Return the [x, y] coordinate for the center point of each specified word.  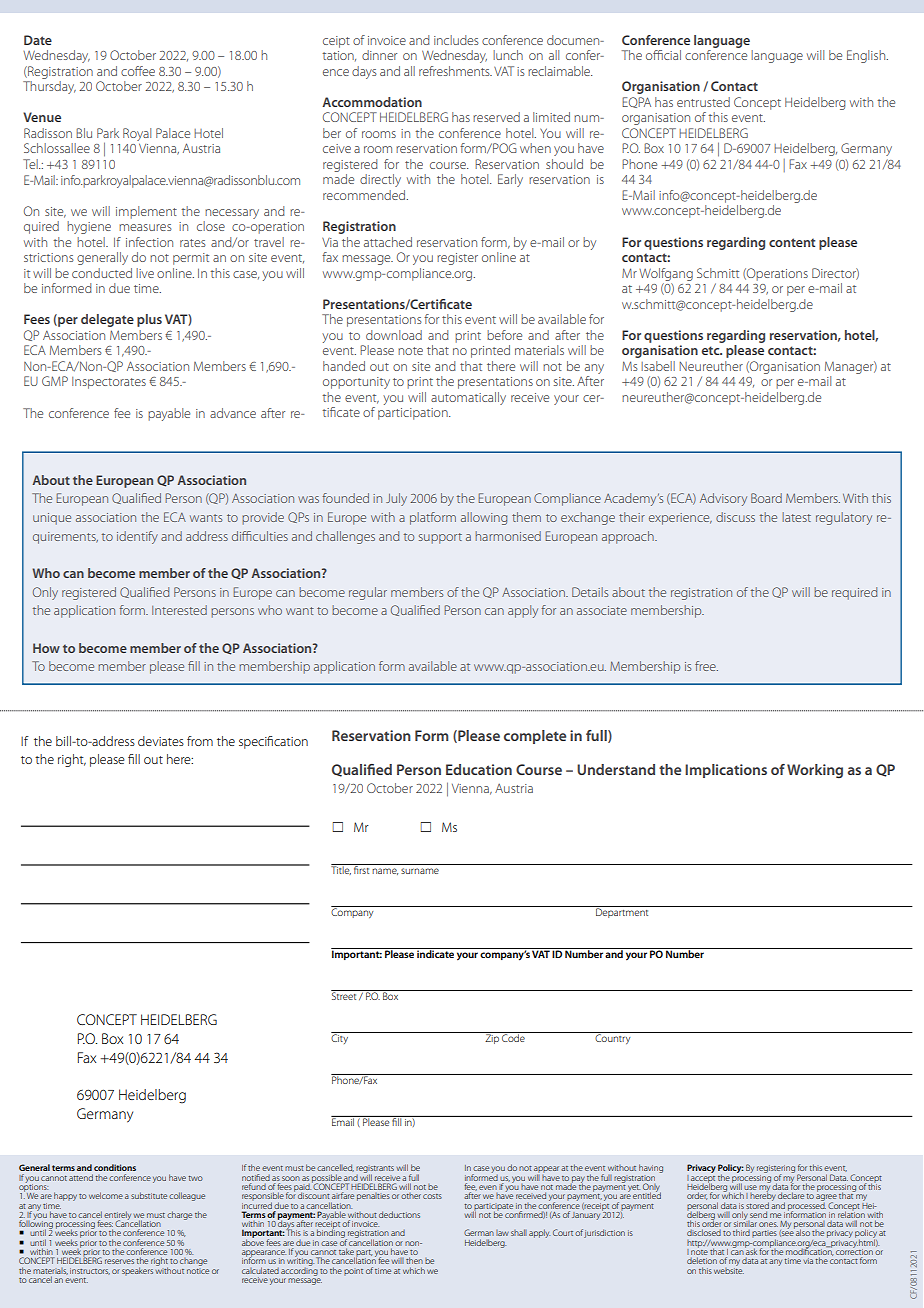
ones [768, 1224]
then [414, 1260]
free [706, 666]
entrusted [703, 102]
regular [368, 593]
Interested [179, 610]
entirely [117, 1216]
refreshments [455, 71]
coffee [138, 71]
